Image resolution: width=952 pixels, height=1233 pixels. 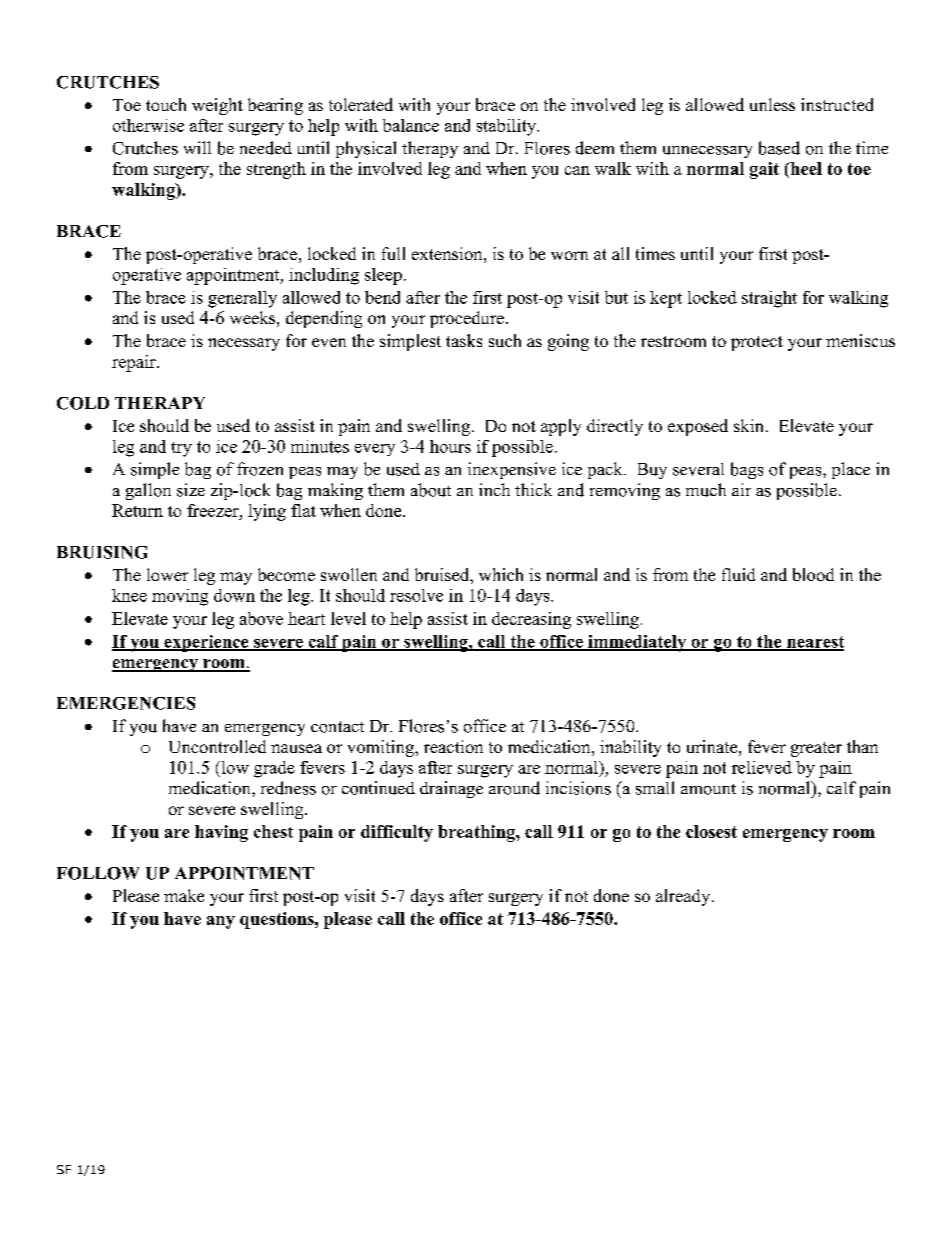 What do you see at coordinates (467, 319) in the document?
I see `procedure` at bounding box center [467, 319].
